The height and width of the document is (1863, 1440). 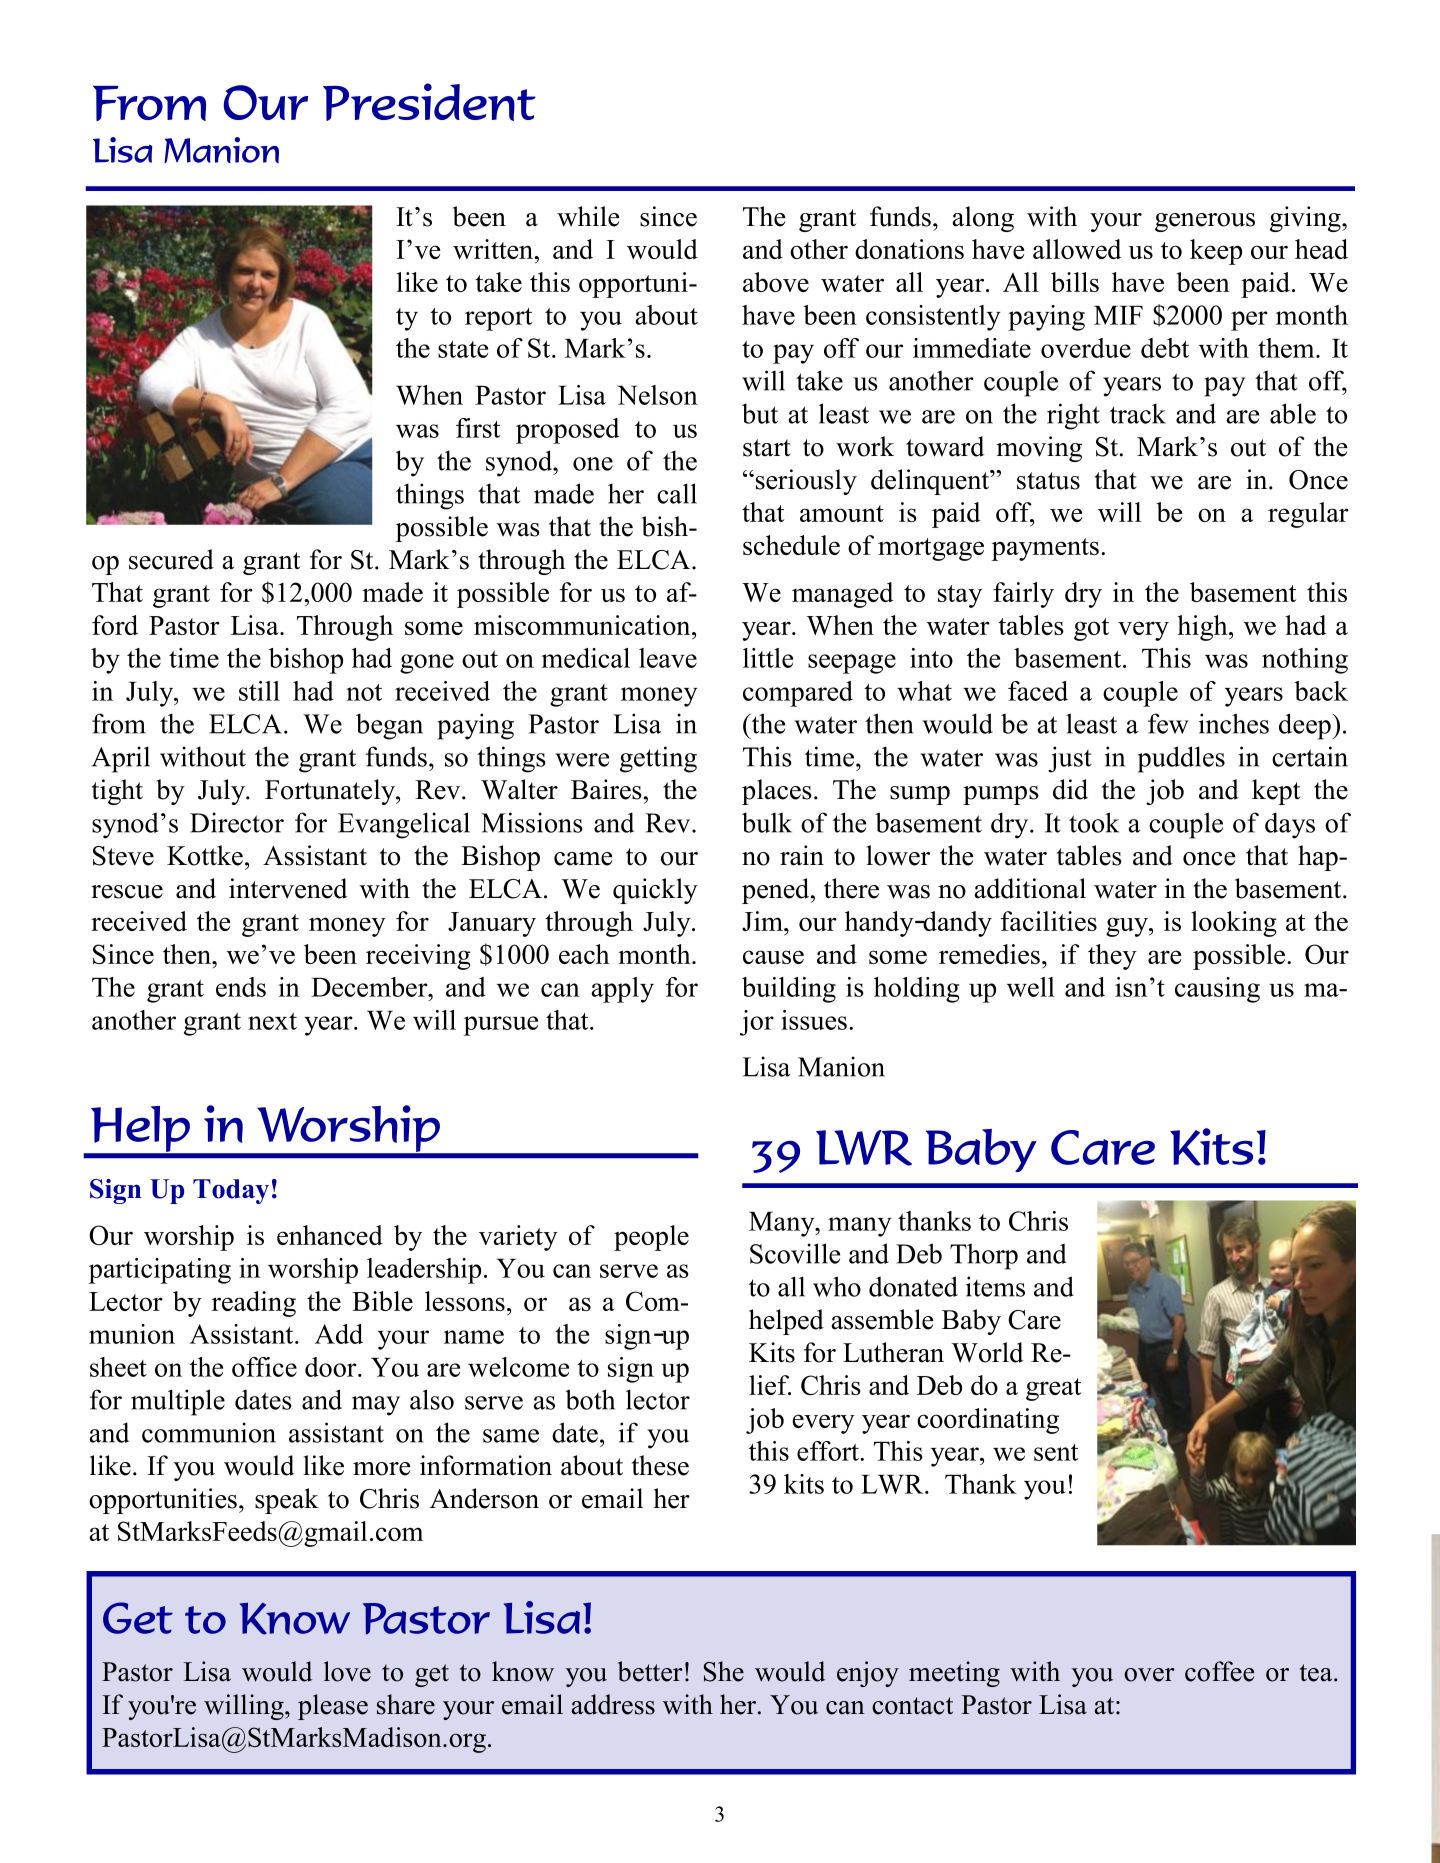 What do you see at coordinates (1168, 723) in the document?
I see `few` at bounding box center [1168, 723].
